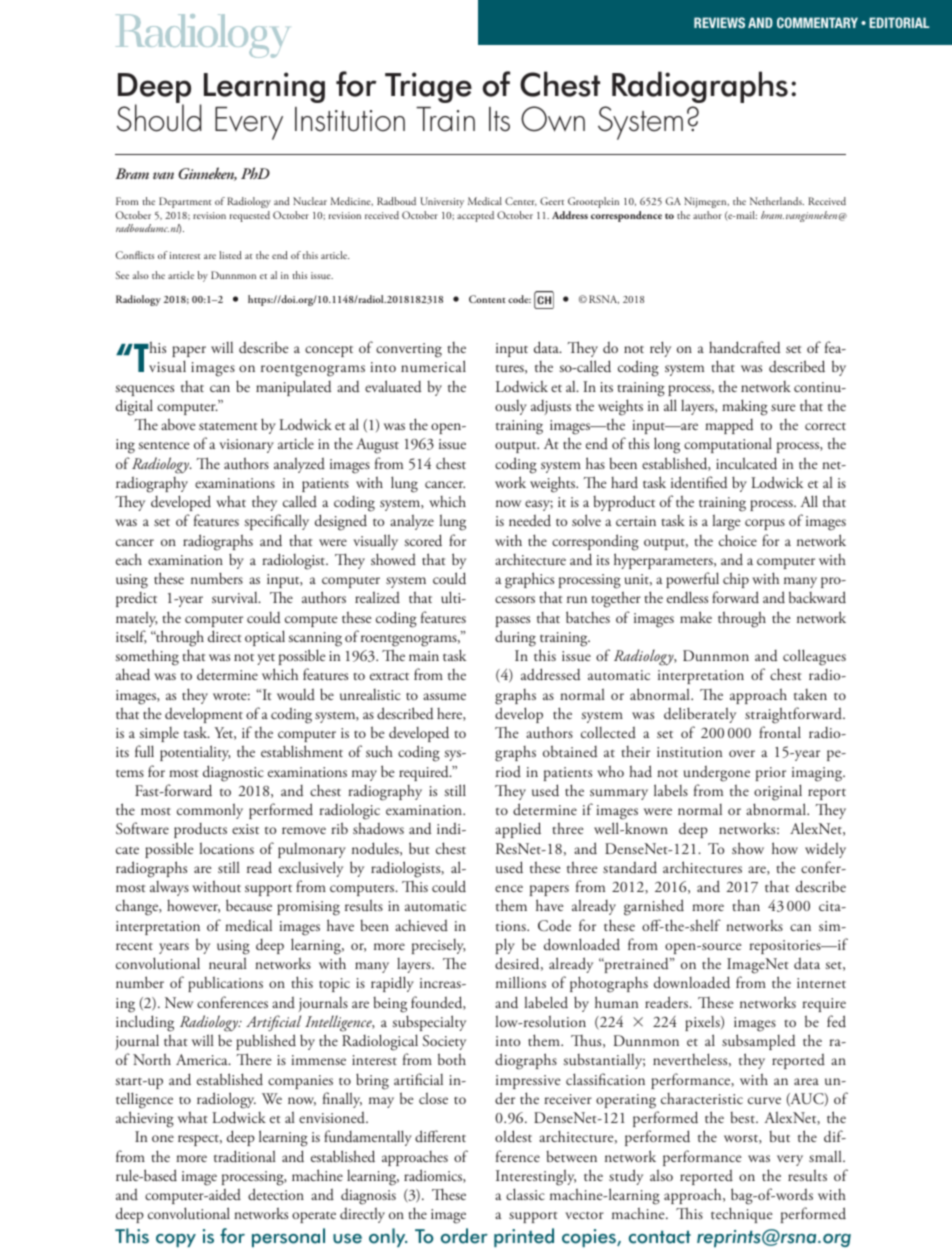 Image resolution: width=952 pixels, height=1256 pixels. Describe the element at coordinates (817, 22) in the screenshot. I see `COMMENTARY` at that location.
